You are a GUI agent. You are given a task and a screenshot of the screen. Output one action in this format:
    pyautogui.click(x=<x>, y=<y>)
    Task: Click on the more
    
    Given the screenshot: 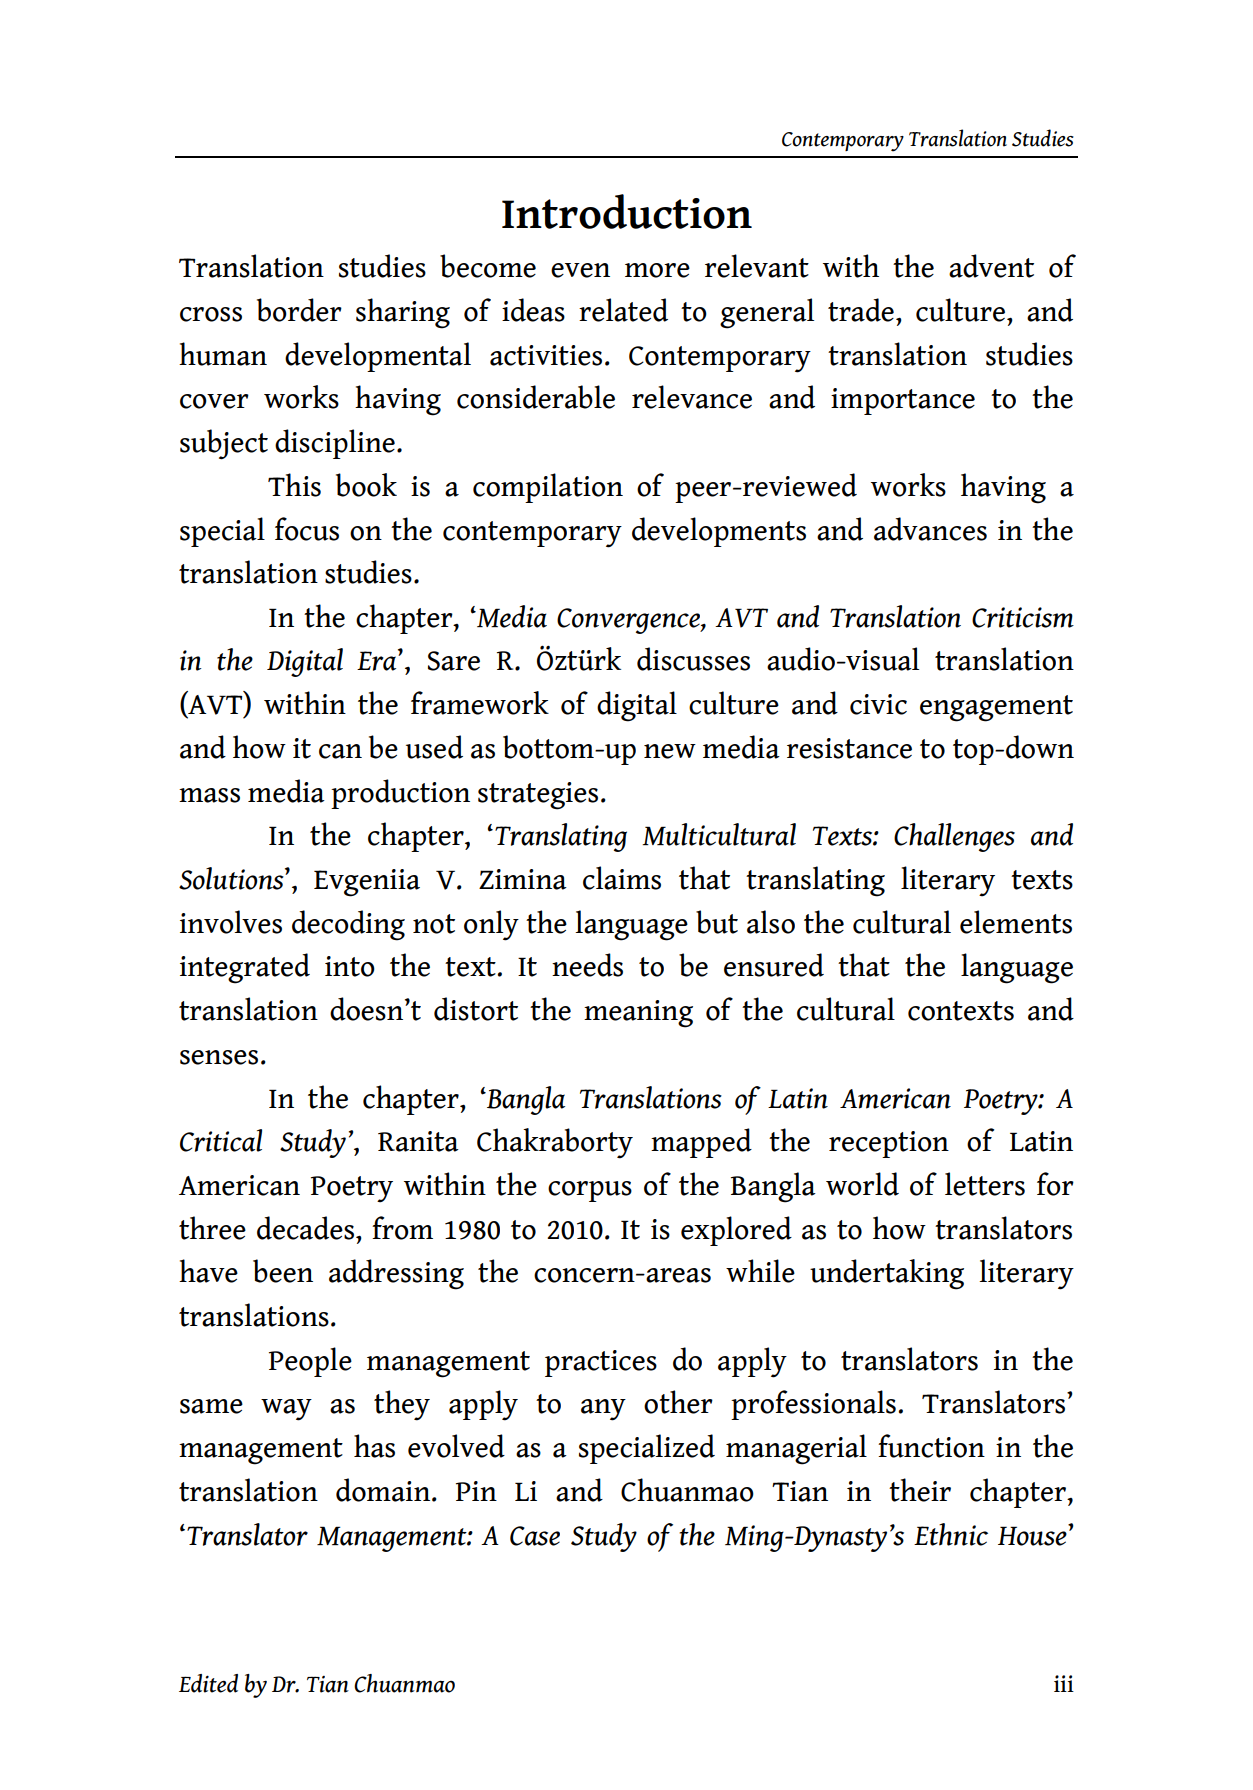 What is the action you would take?
    pyautogui.click(x=657, y=270)
